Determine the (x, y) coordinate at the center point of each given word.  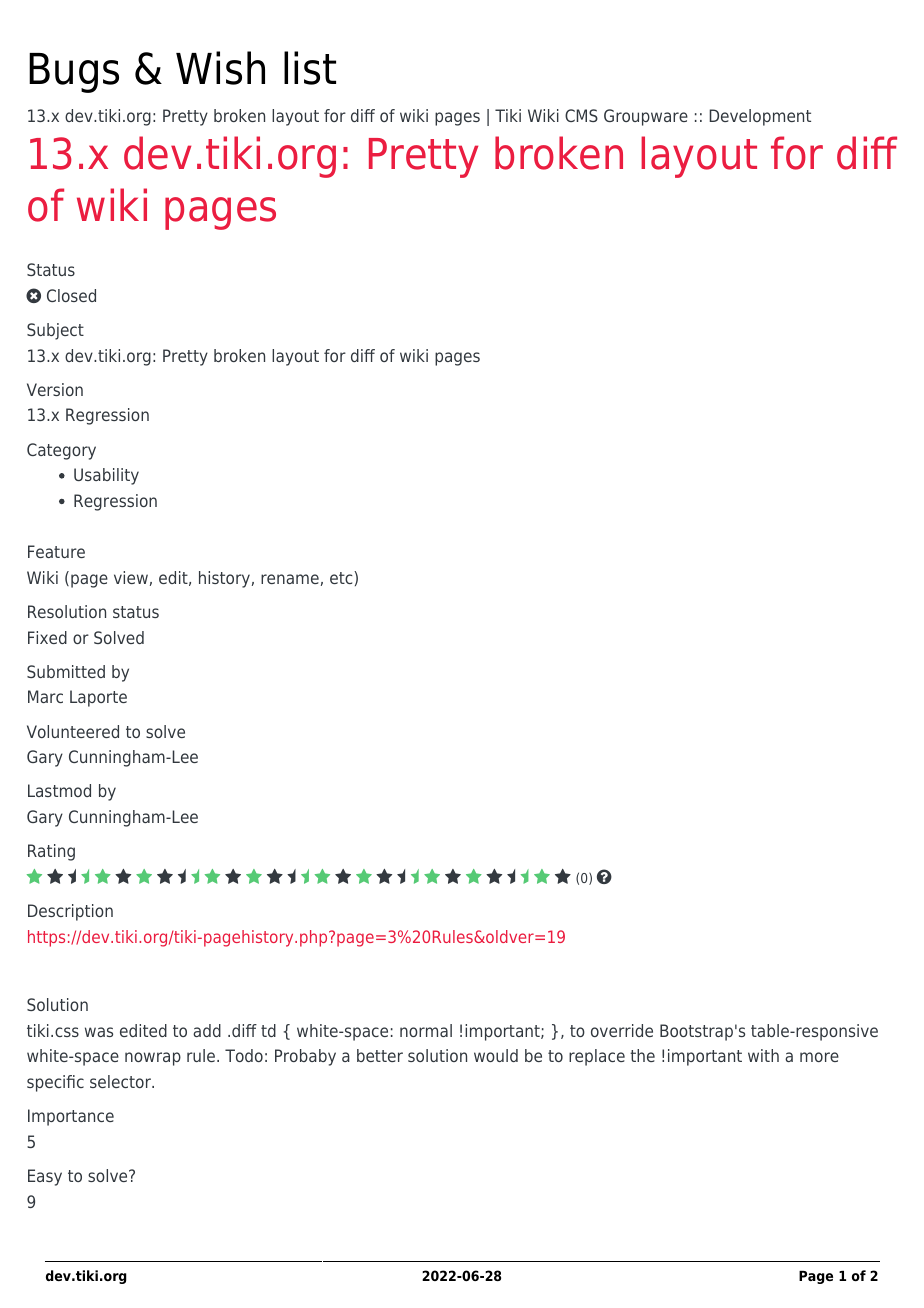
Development (760, 117)
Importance (71, 1117)
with (763, 1055)
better (380, 1055)
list (310, 68)
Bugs (74, 73)
